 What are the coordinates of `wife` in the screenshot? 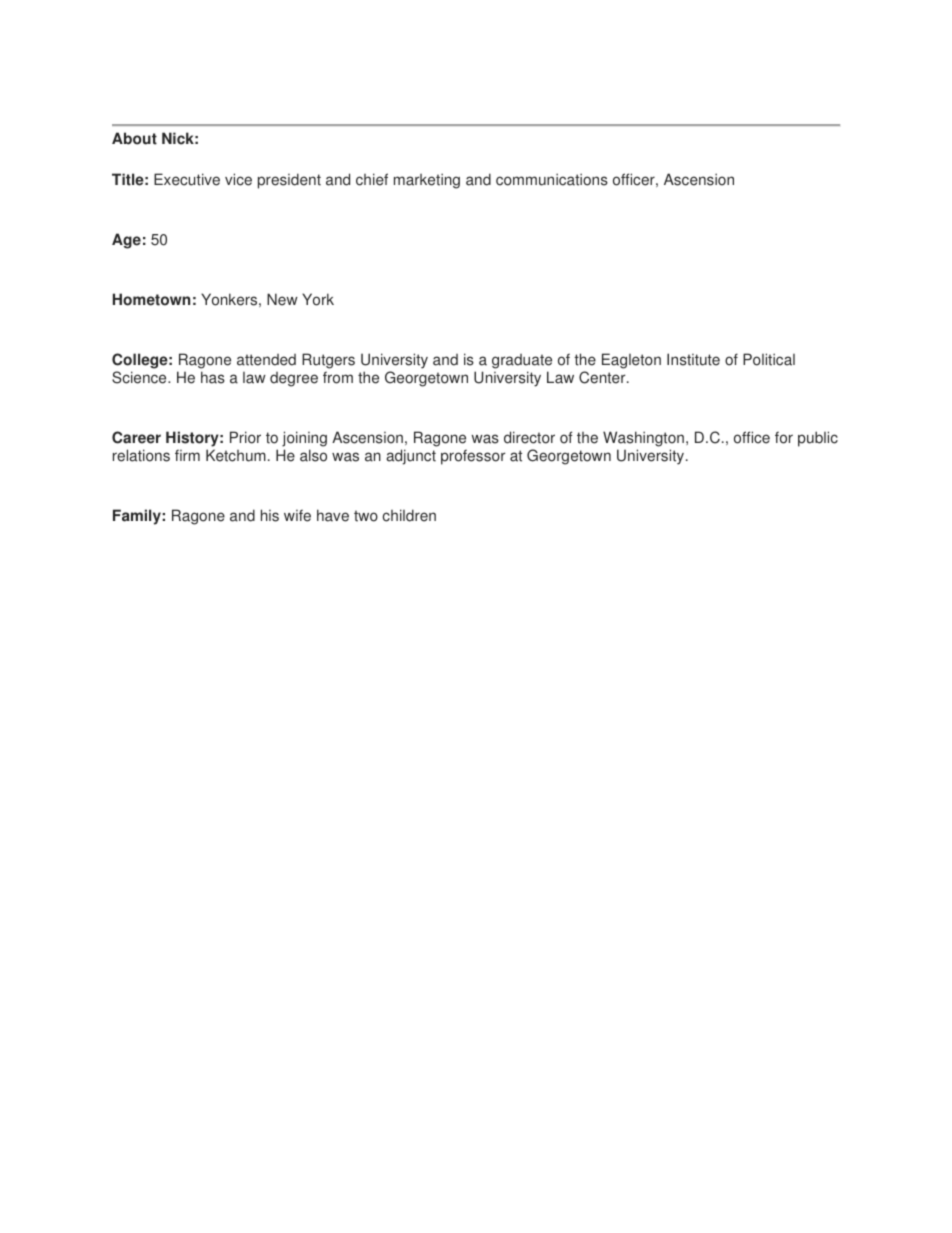 It's located at (297, 515).
